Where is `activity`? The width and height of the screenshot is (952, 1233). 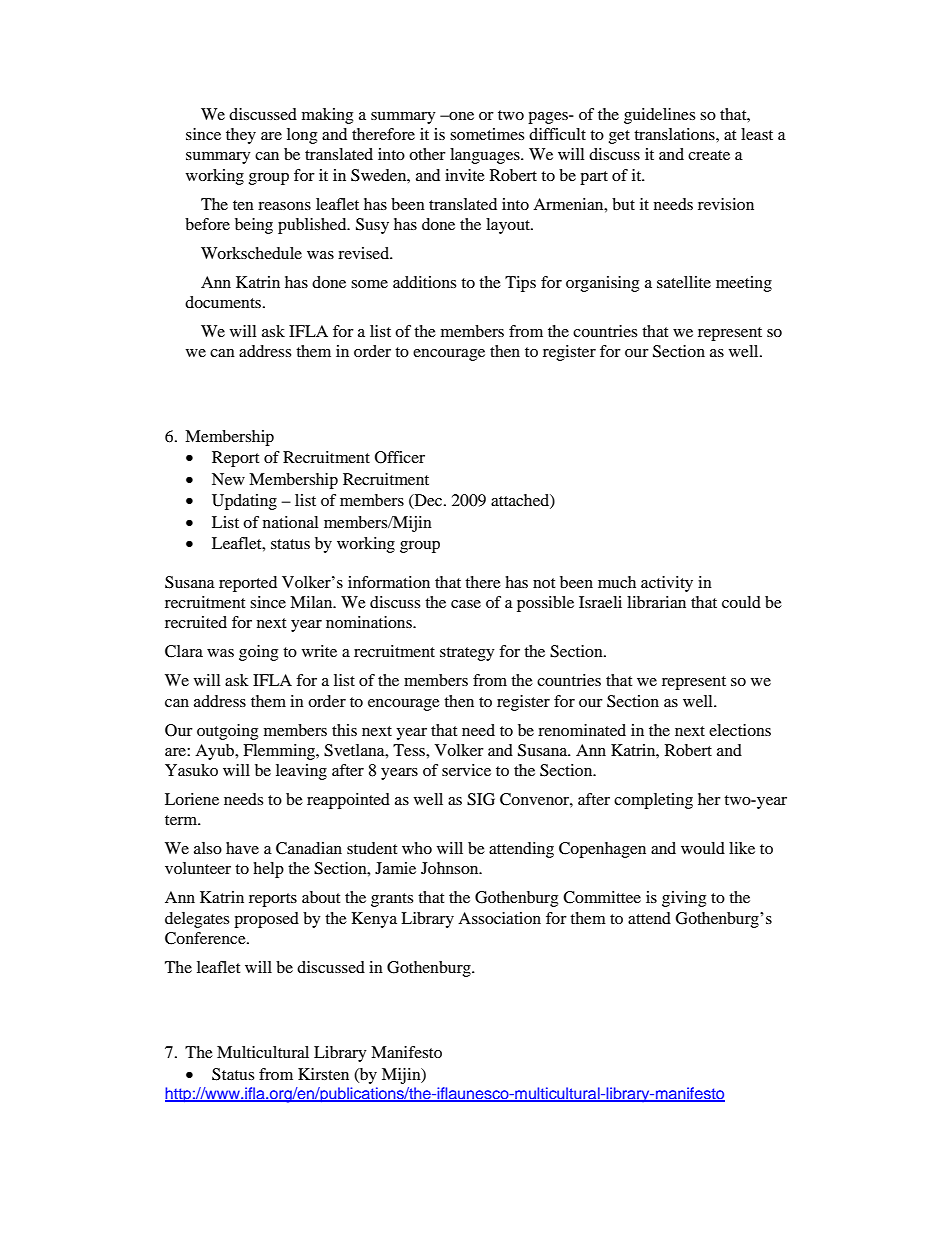
activity is located at coordinates (667, 584).
